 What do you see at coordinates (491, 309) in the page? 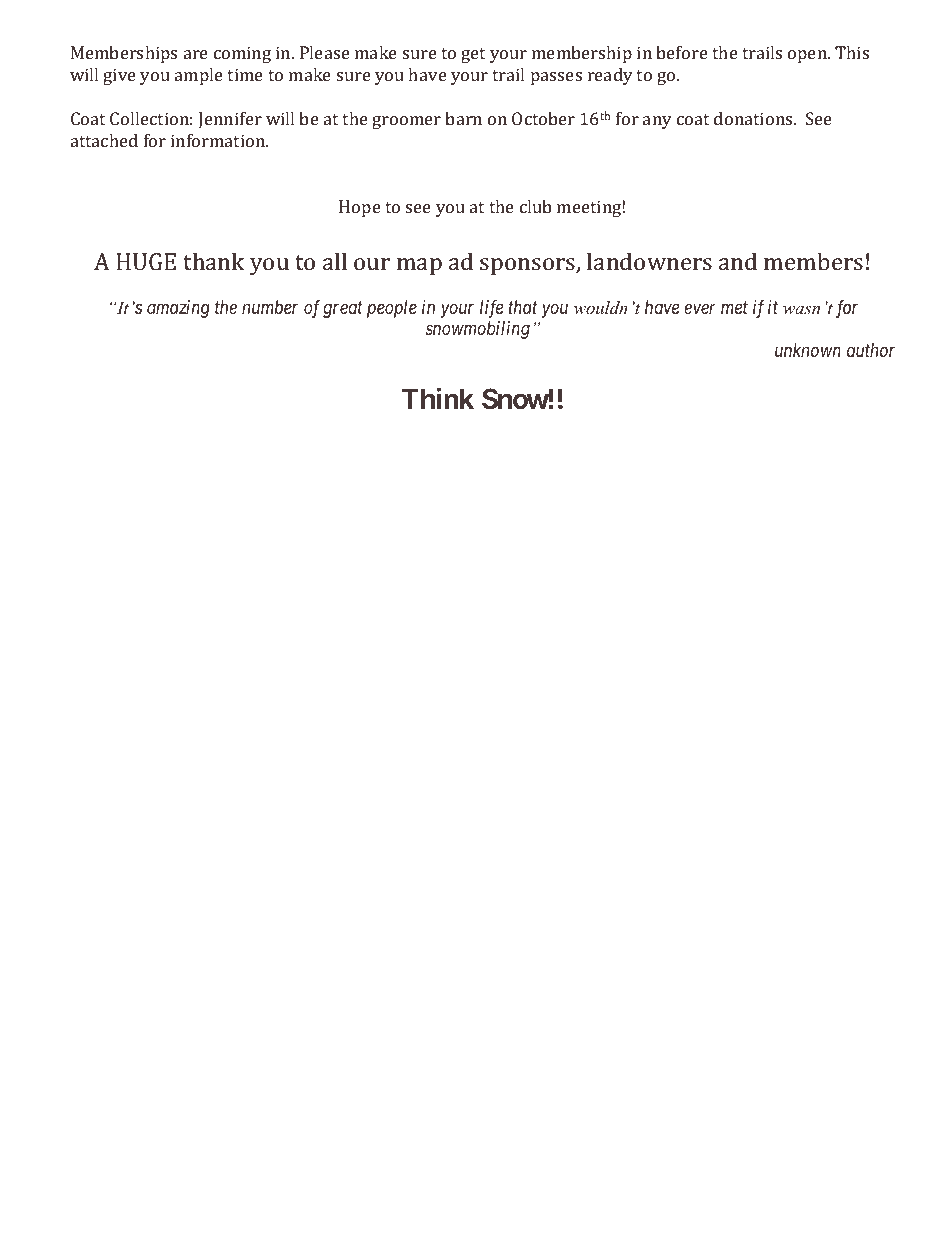
I see `life` at bounding box center [491, 309].
